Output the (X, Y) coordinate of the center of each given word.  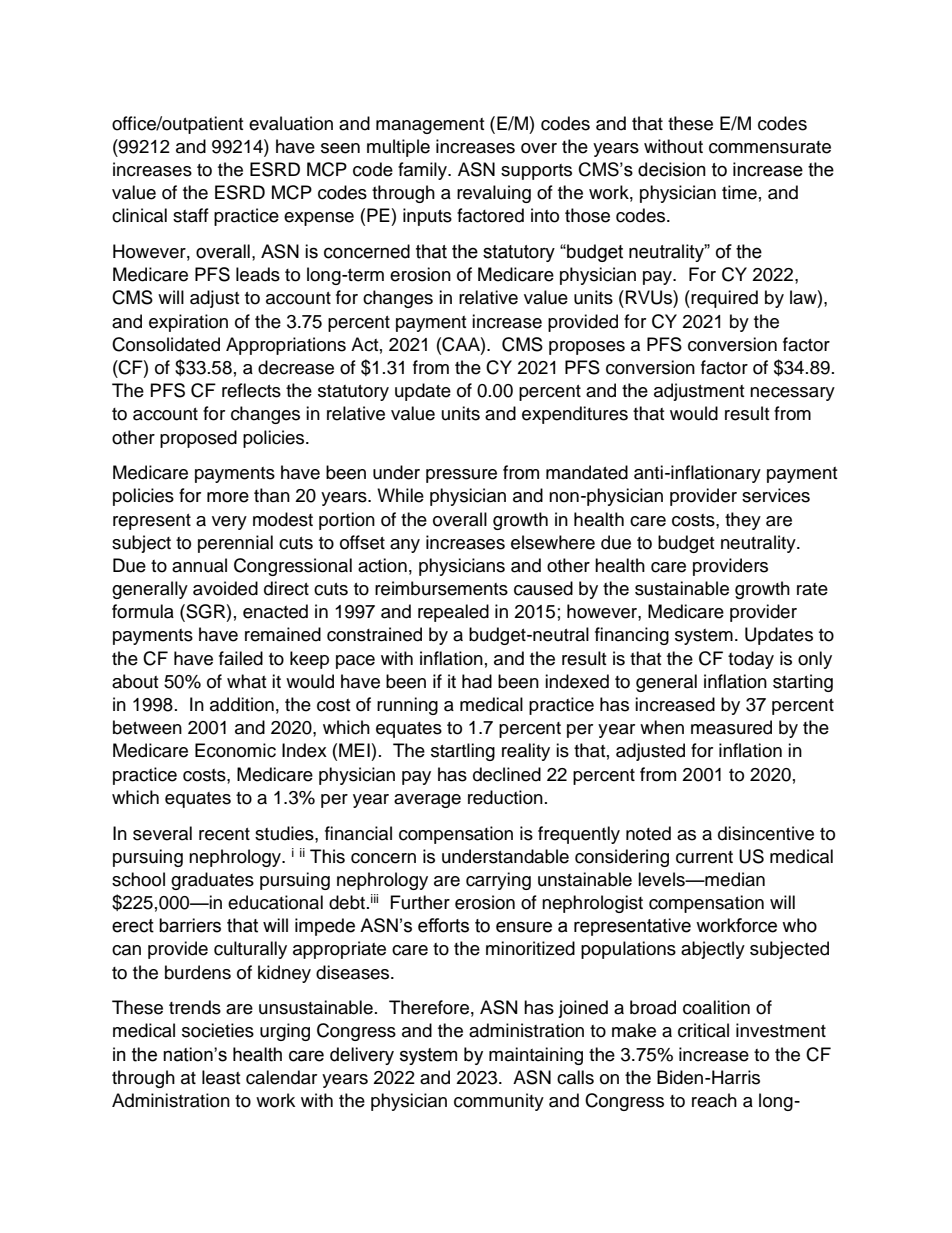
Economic (235, 750)
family (423, 171)
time (739, 192)
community (499, 1102)
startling (463, 752)
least (221, 1077)
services (776, 495)
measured (731, 727)
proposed (198, 439)
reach (714, 1100)
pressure (461, 476)
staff (191, 215)
